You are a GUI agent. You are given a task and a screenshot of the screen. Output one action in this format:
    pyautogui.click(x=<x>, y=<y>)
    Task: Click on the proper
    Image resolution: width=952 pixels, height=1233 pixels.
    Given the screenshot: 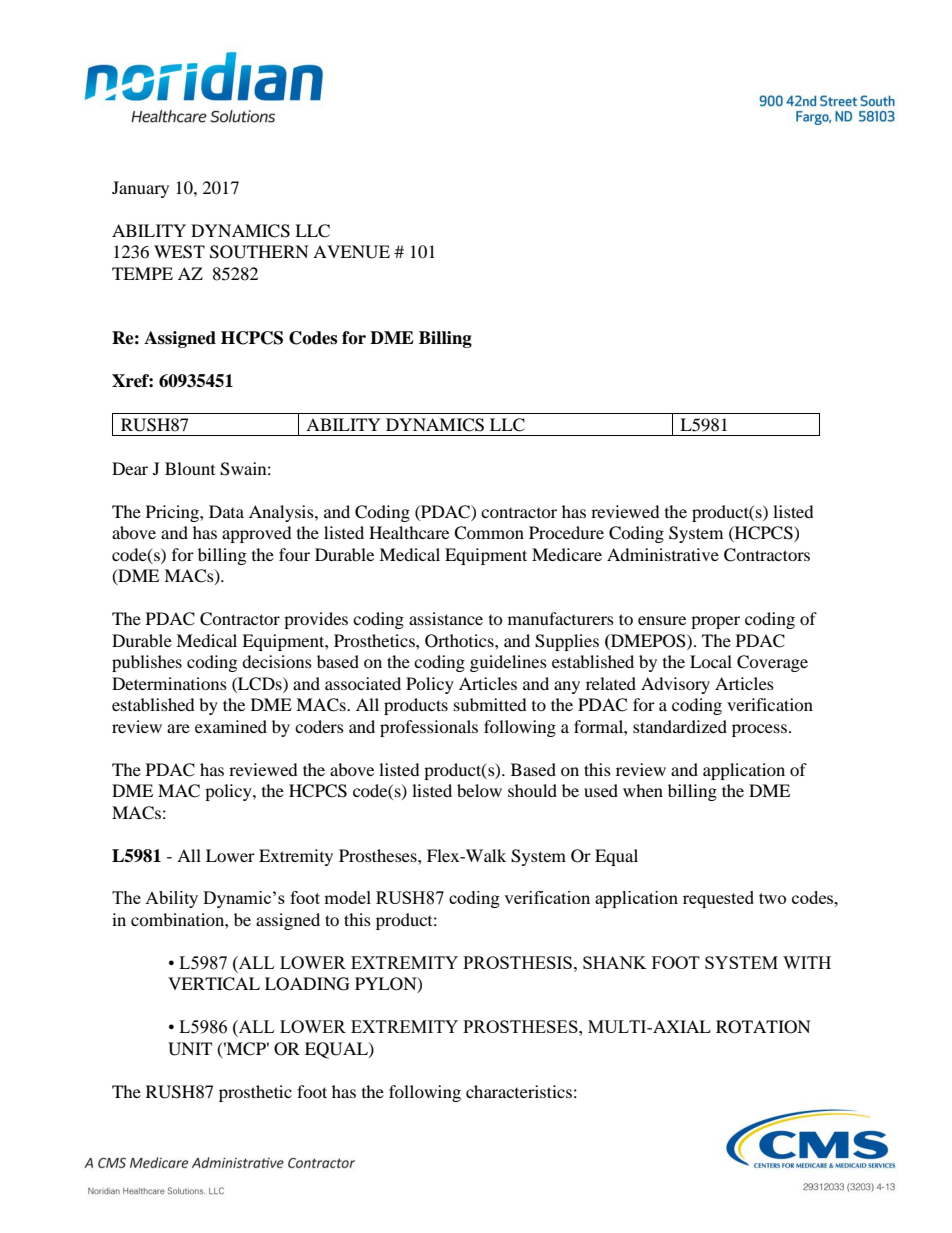 What is the action you would take?
    pyautogui.click(x=715, y=622)
